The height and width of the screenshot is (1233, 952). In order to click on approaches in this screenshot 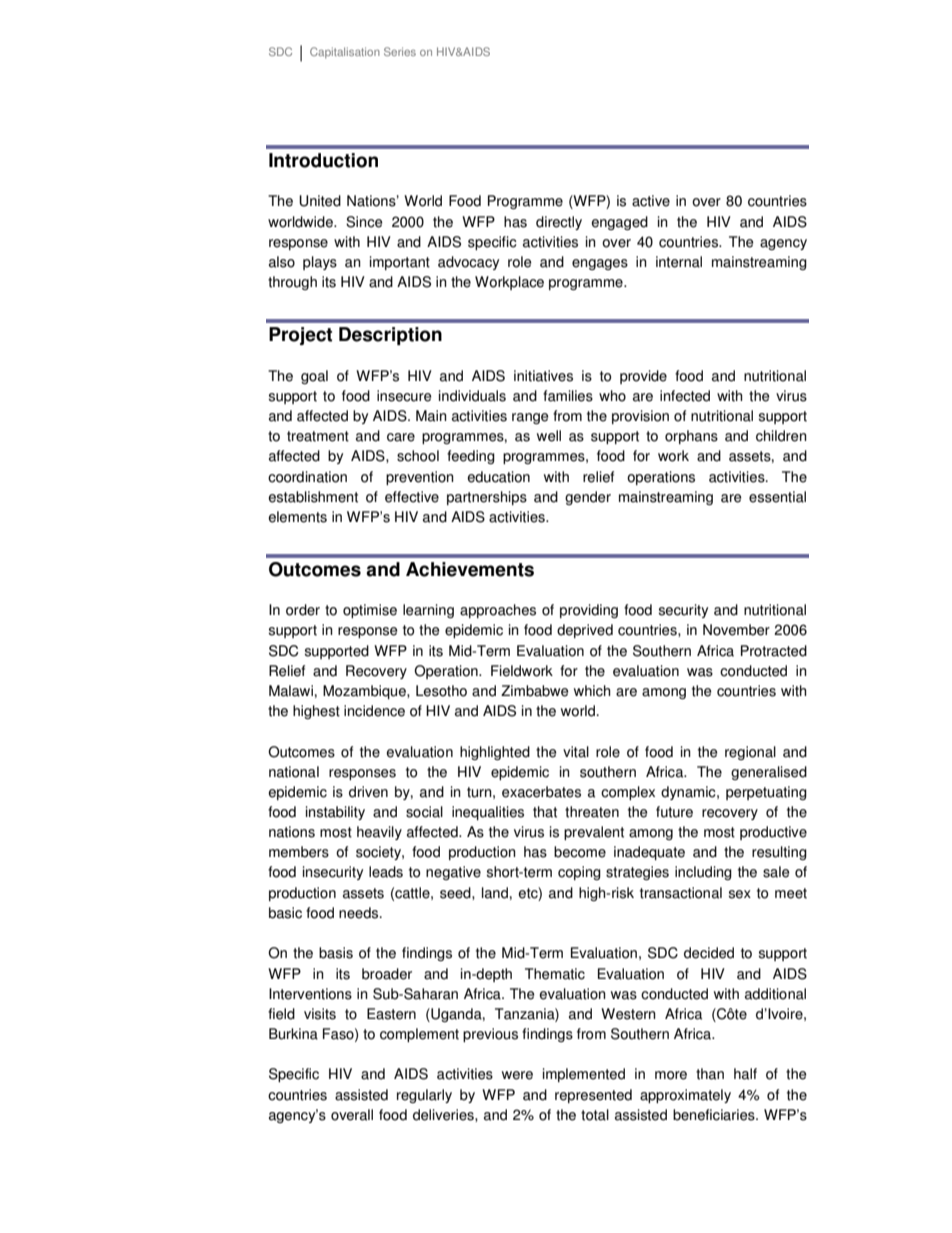, I will do `click(498, 611)`.
